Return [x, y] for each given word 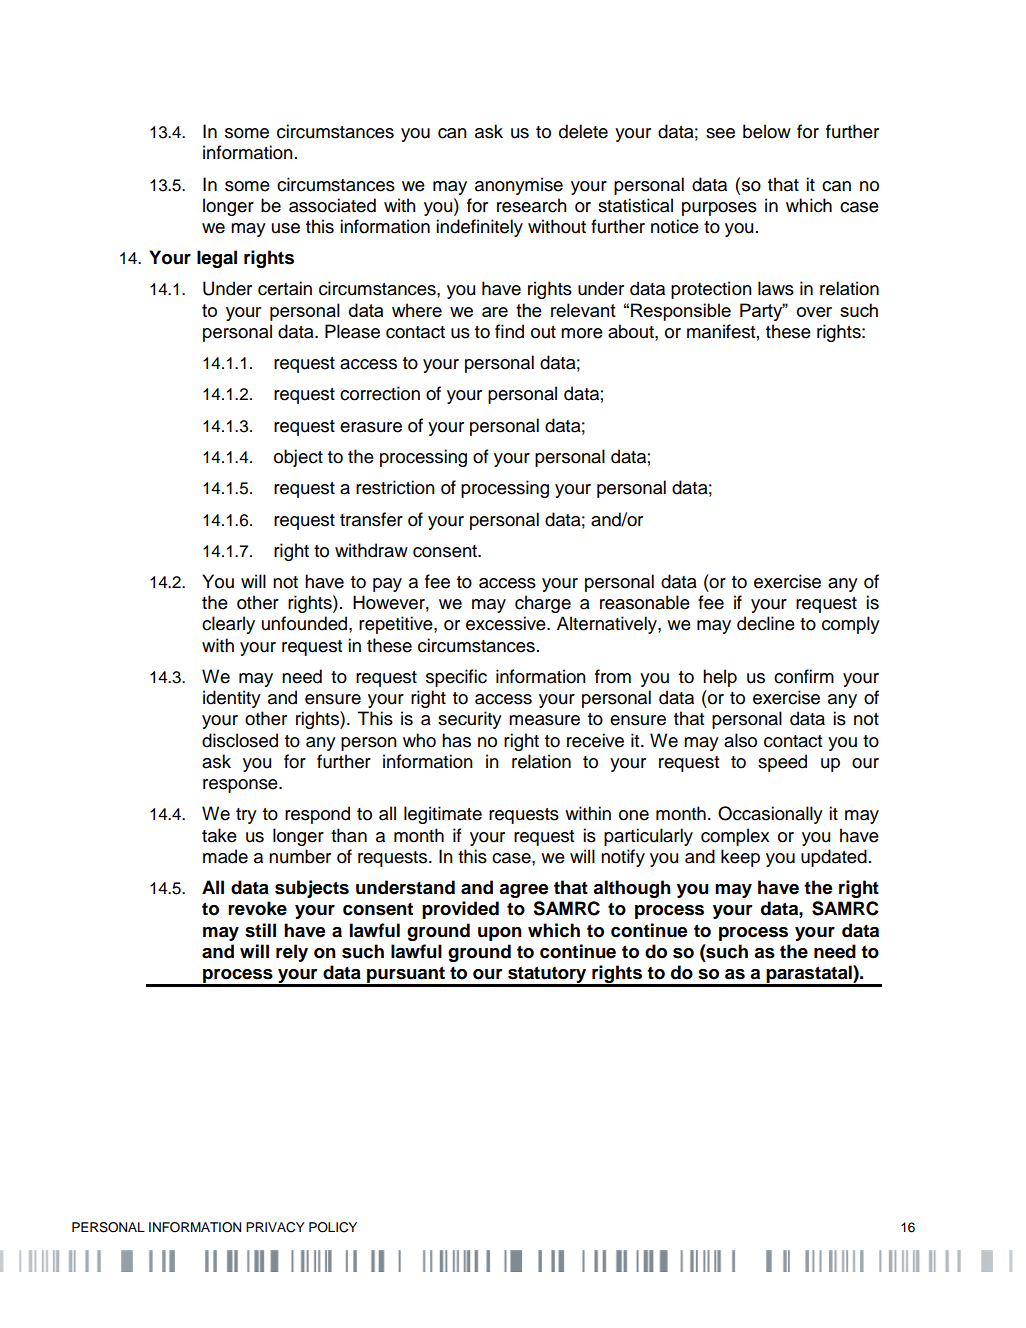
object [298, 458]
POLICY [333, 1227]
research [532, 205]
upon [500, 934]
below [767, 131]
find [509, 331]
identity [232, 699]
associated [332, 205]
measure [544, 720]
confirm [804, 676]
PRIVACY [275, 1227]
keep [740, 858]
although [632, 889]
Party [762, 312]
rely [292, 953]
